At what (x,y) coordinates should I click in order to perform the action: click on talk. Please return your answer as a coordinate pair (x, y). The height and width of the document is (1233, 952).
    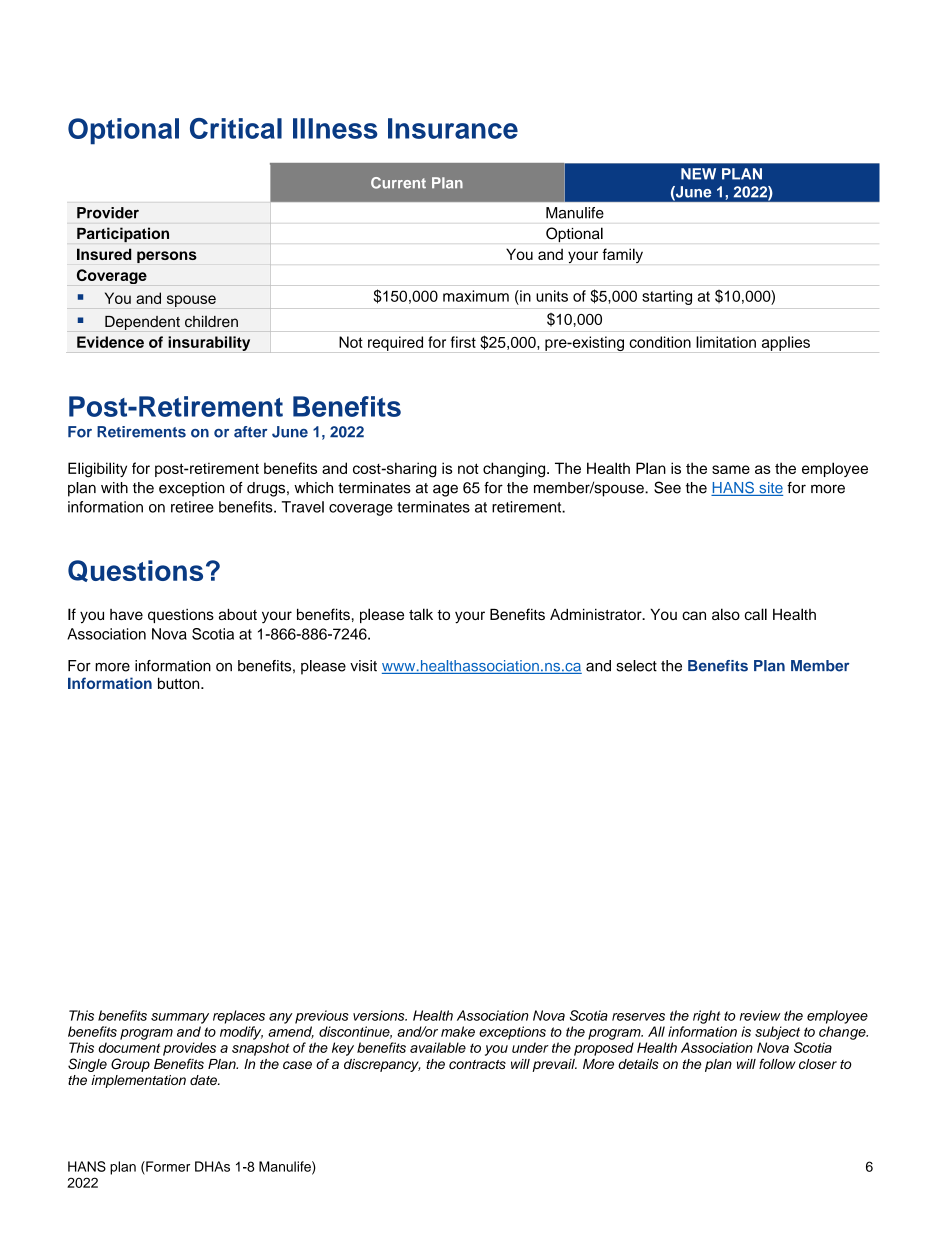
    Looking at the image, I should click on (421, 614).
